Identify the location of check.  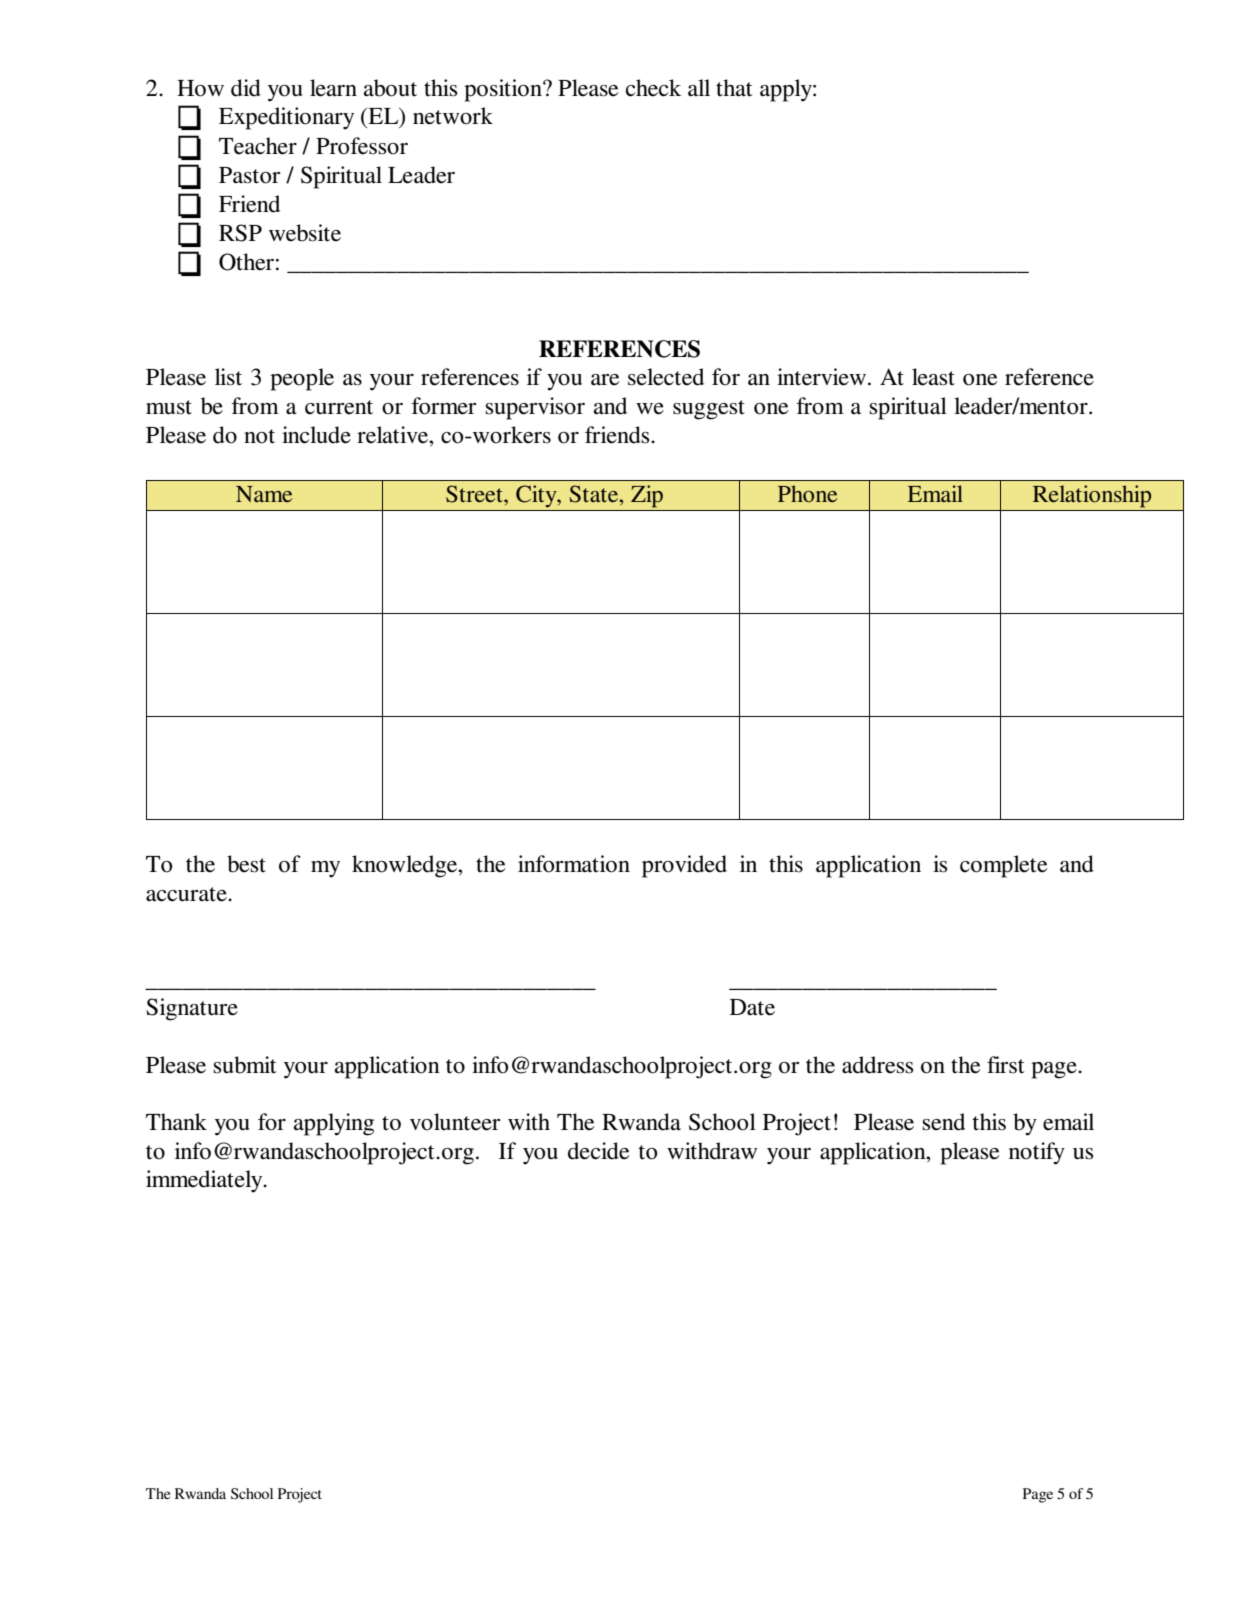
(653, 88).
